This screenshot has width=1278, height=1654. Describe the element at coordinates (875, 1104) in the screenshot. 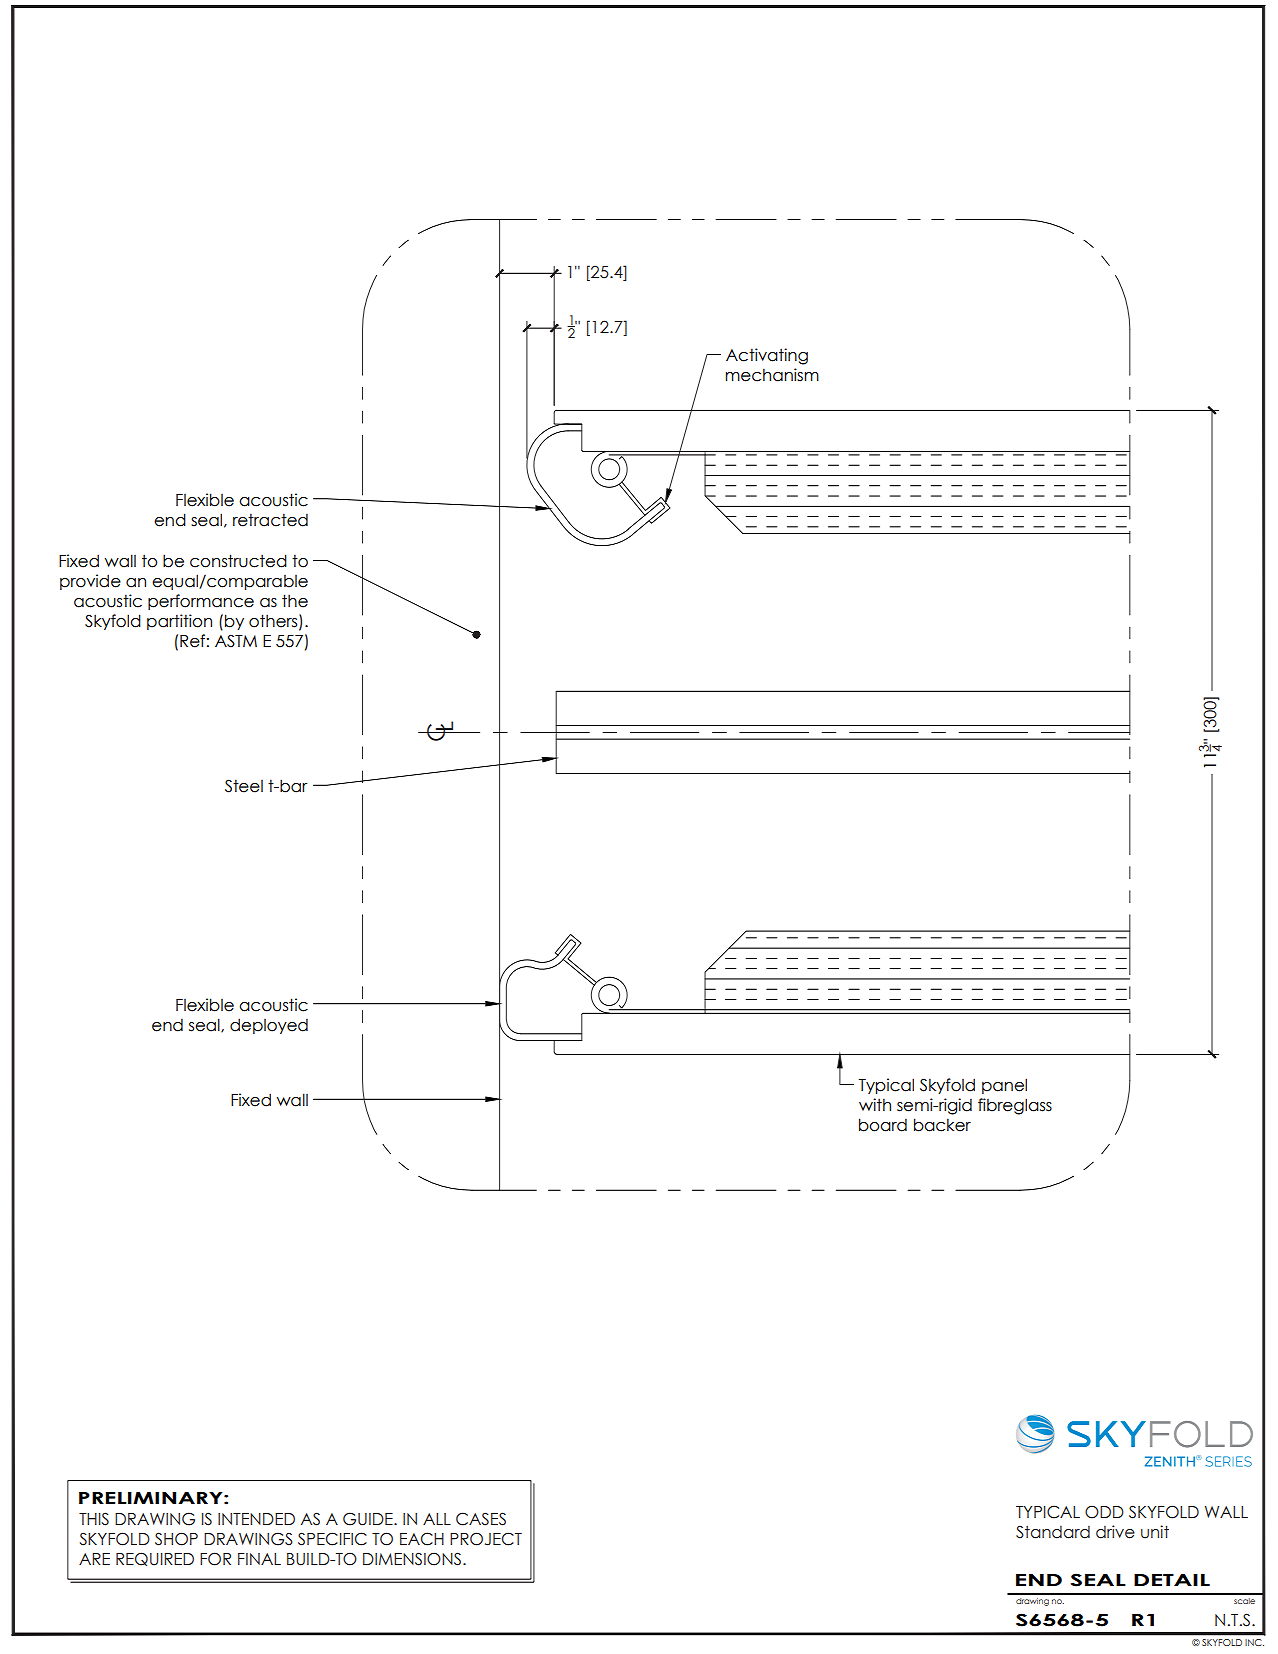

I see `with` at that location.
